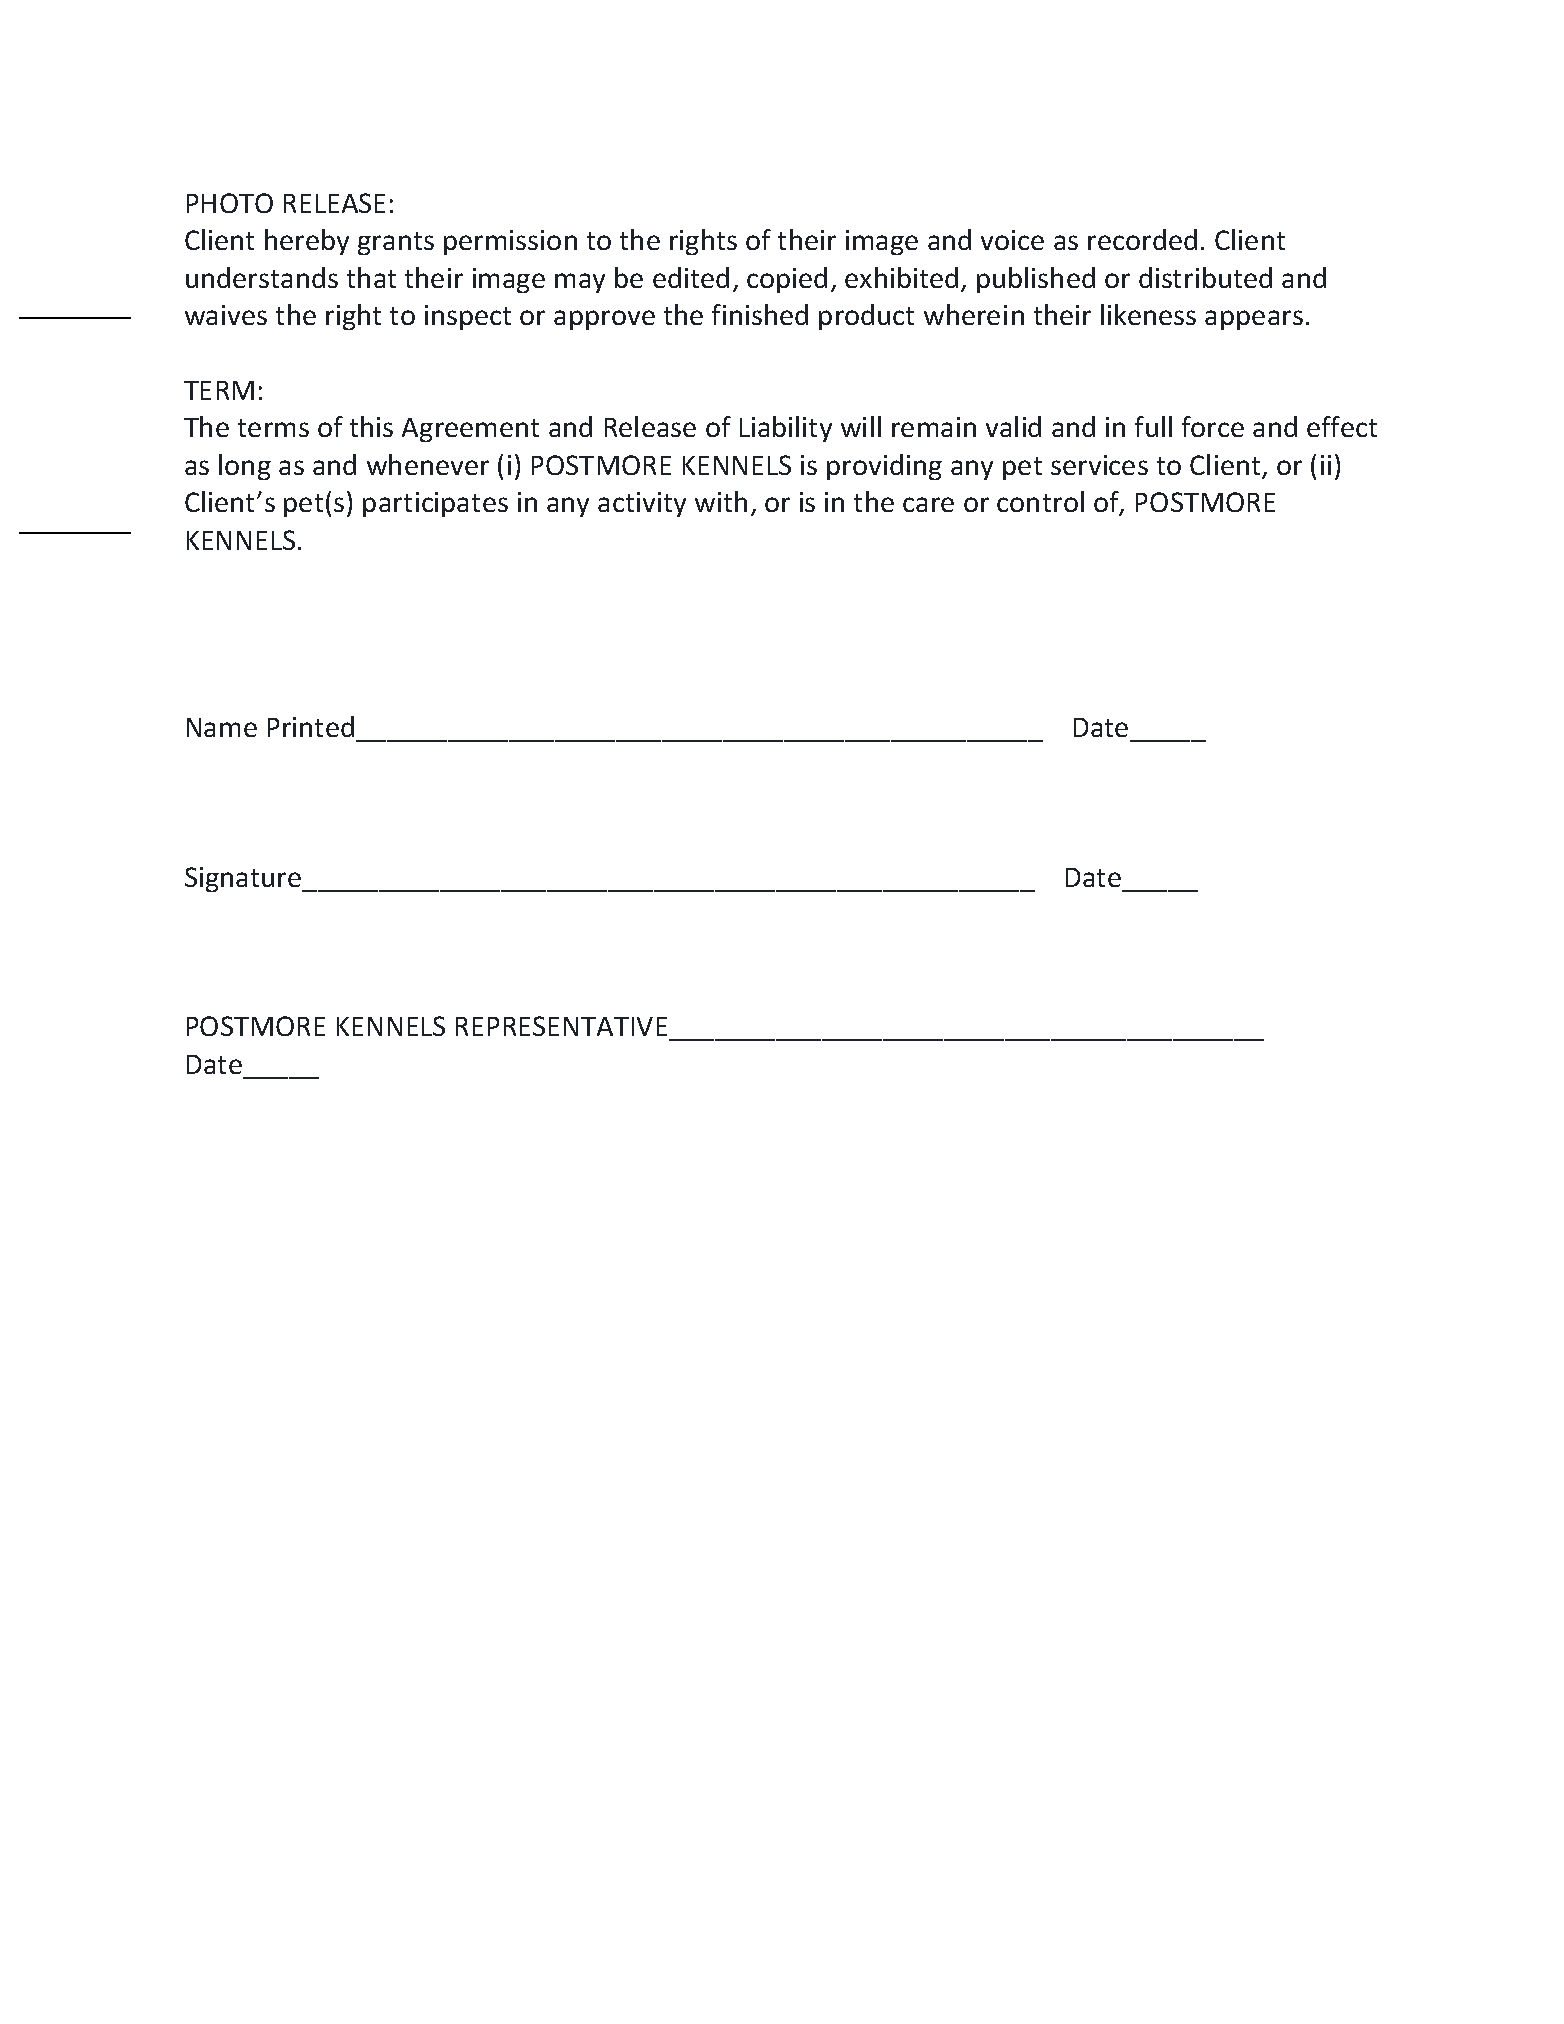  Describe the element at coordinates (435, 504) in the screenshot. I see `participates` at that location.
